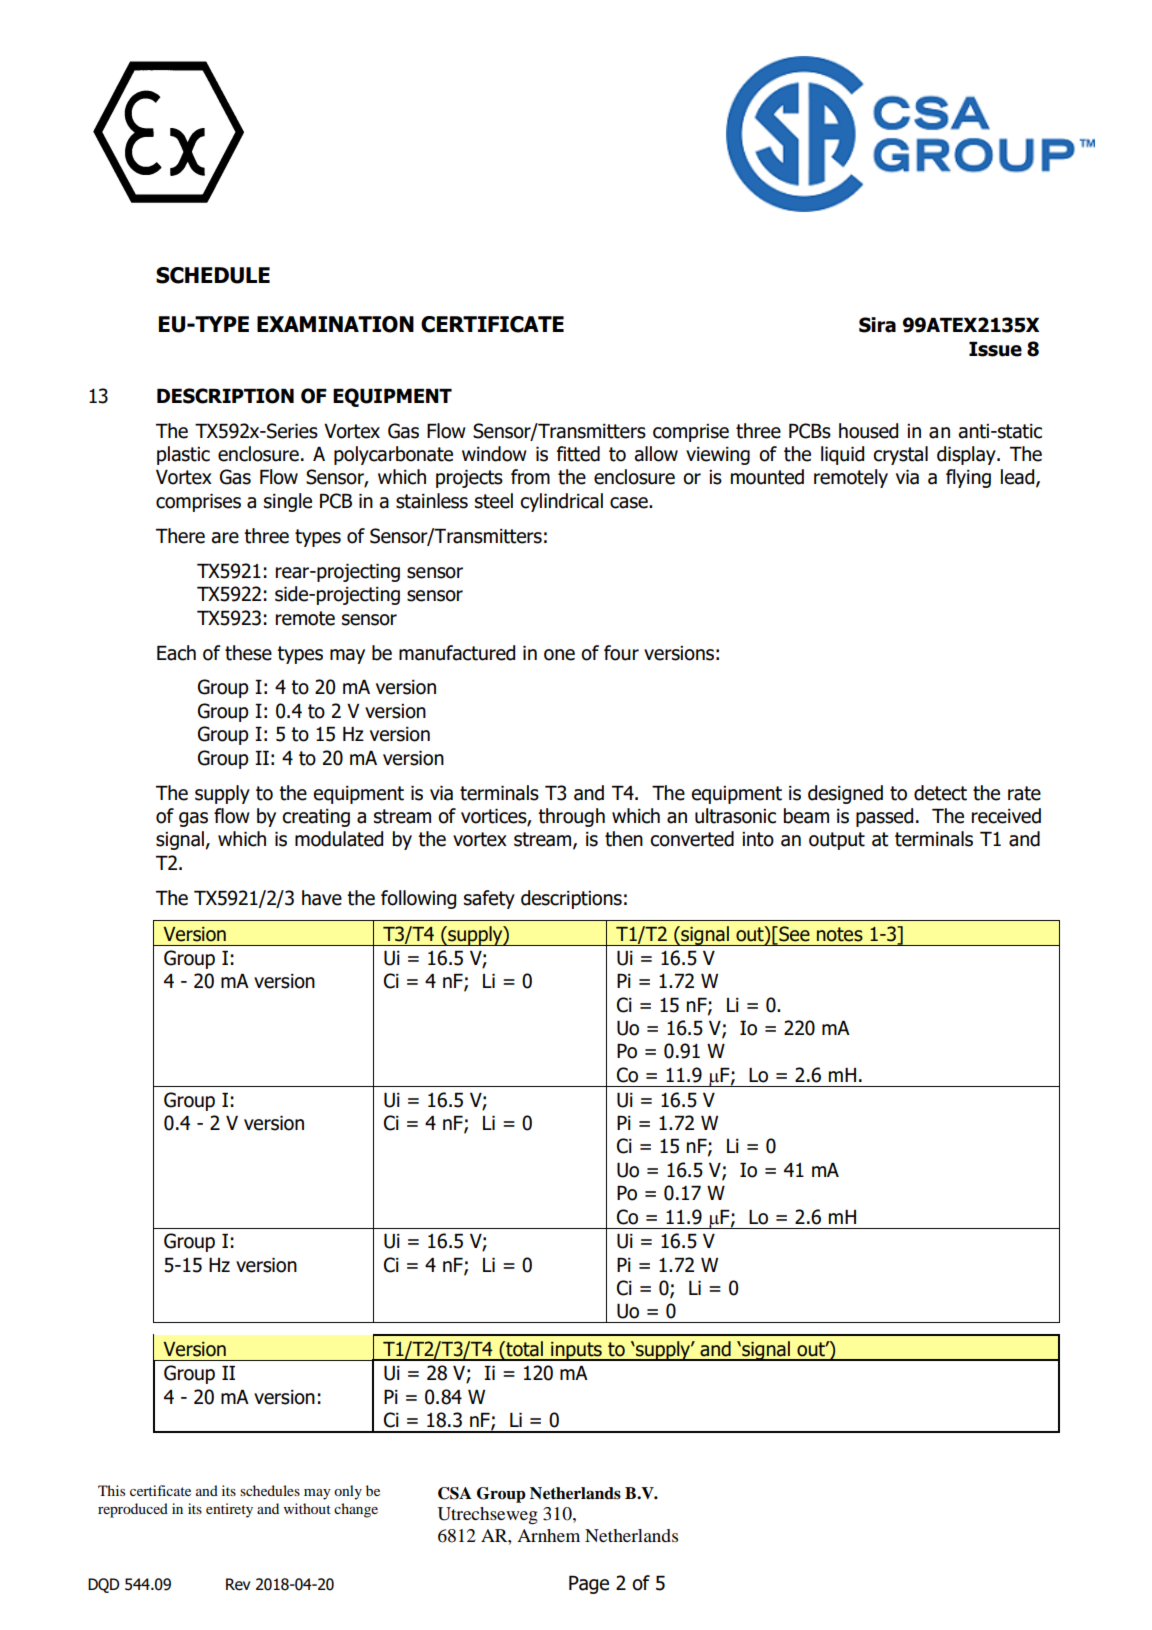 This screenshot has height=1630, width=1152. Describe the element at coordinates (489, 899) in the screenshot. I see `safety` at that location.
